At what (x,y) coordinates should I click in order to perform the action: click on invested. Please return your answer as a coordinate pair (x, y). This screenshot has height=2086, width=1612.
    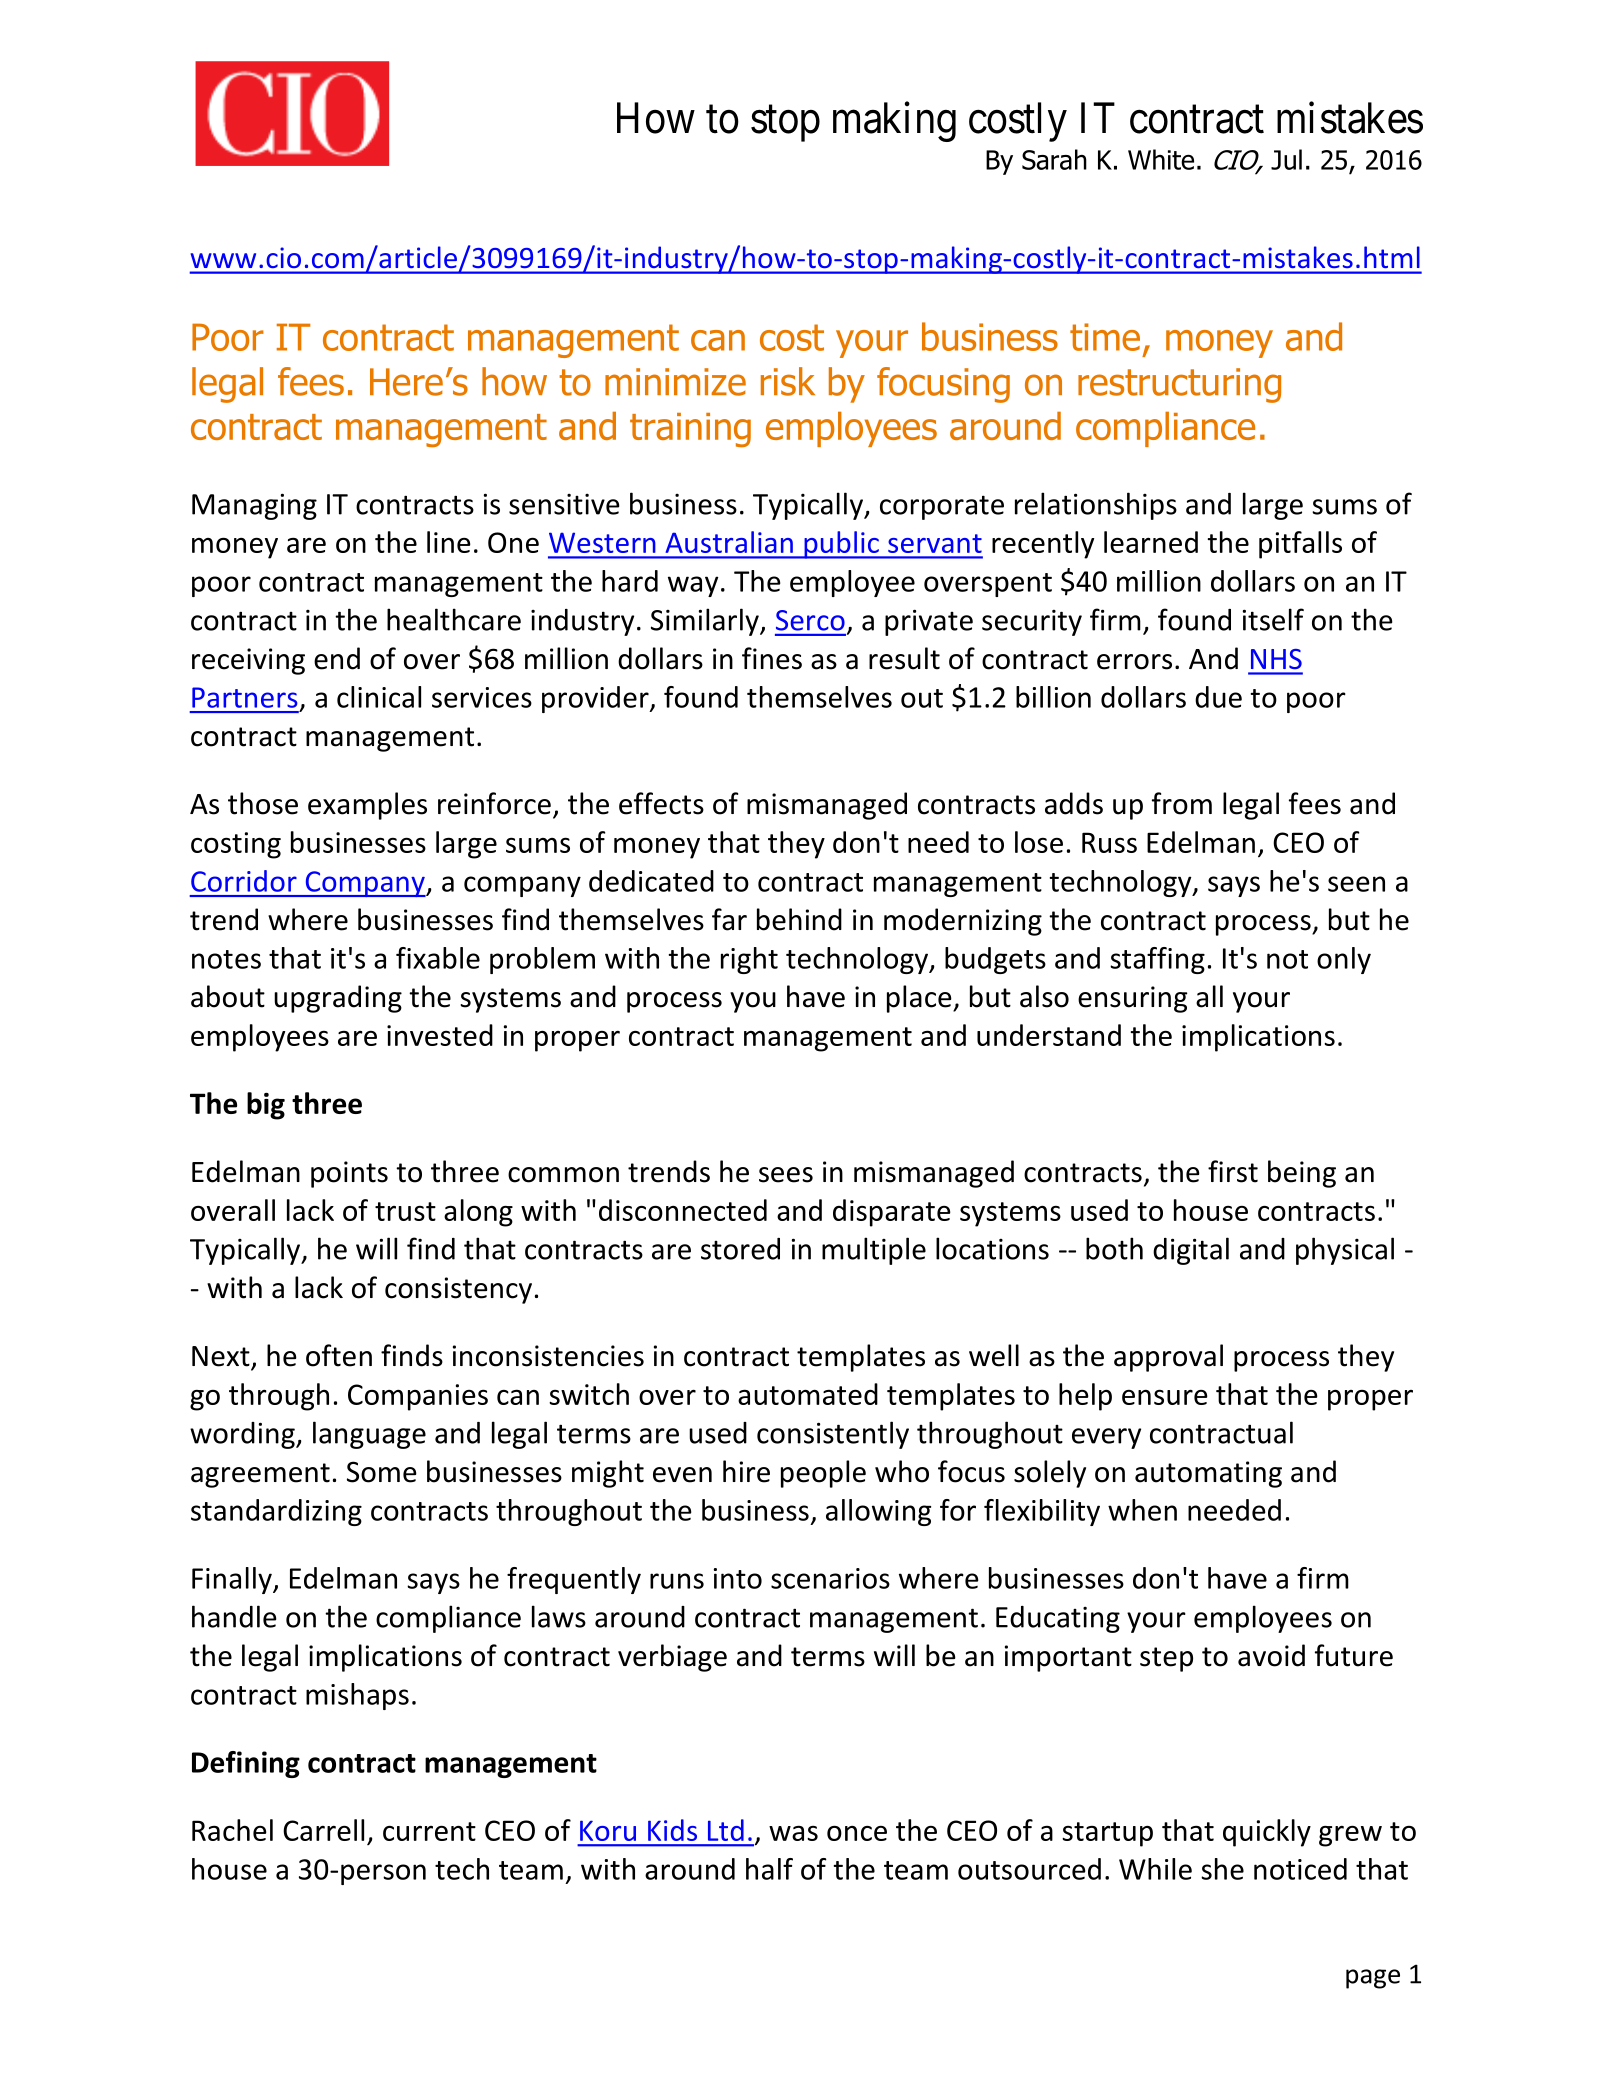
    Looking at the image, I should click on (440, 1035).
